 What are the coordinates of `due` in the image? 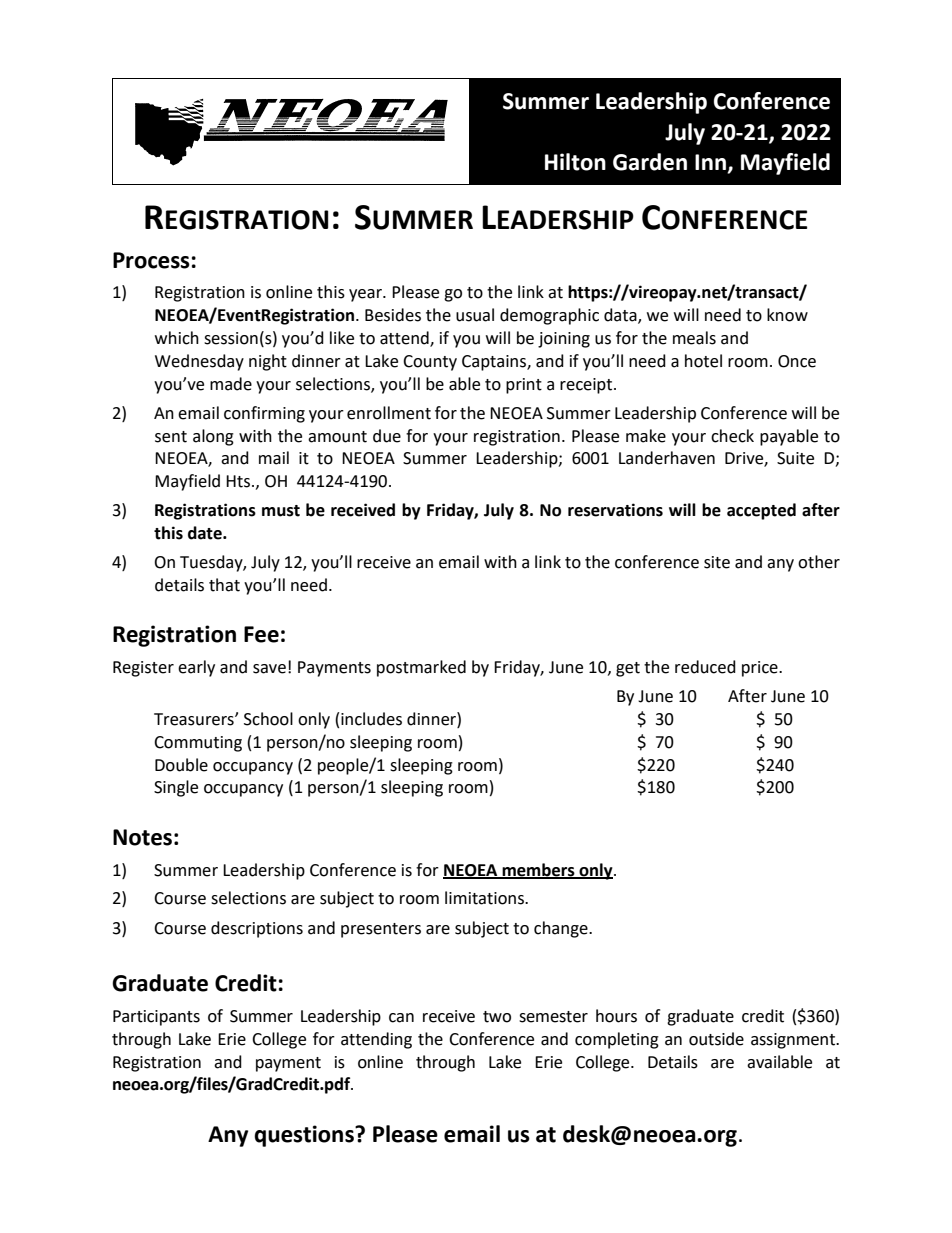 It's located at (387, 436).
